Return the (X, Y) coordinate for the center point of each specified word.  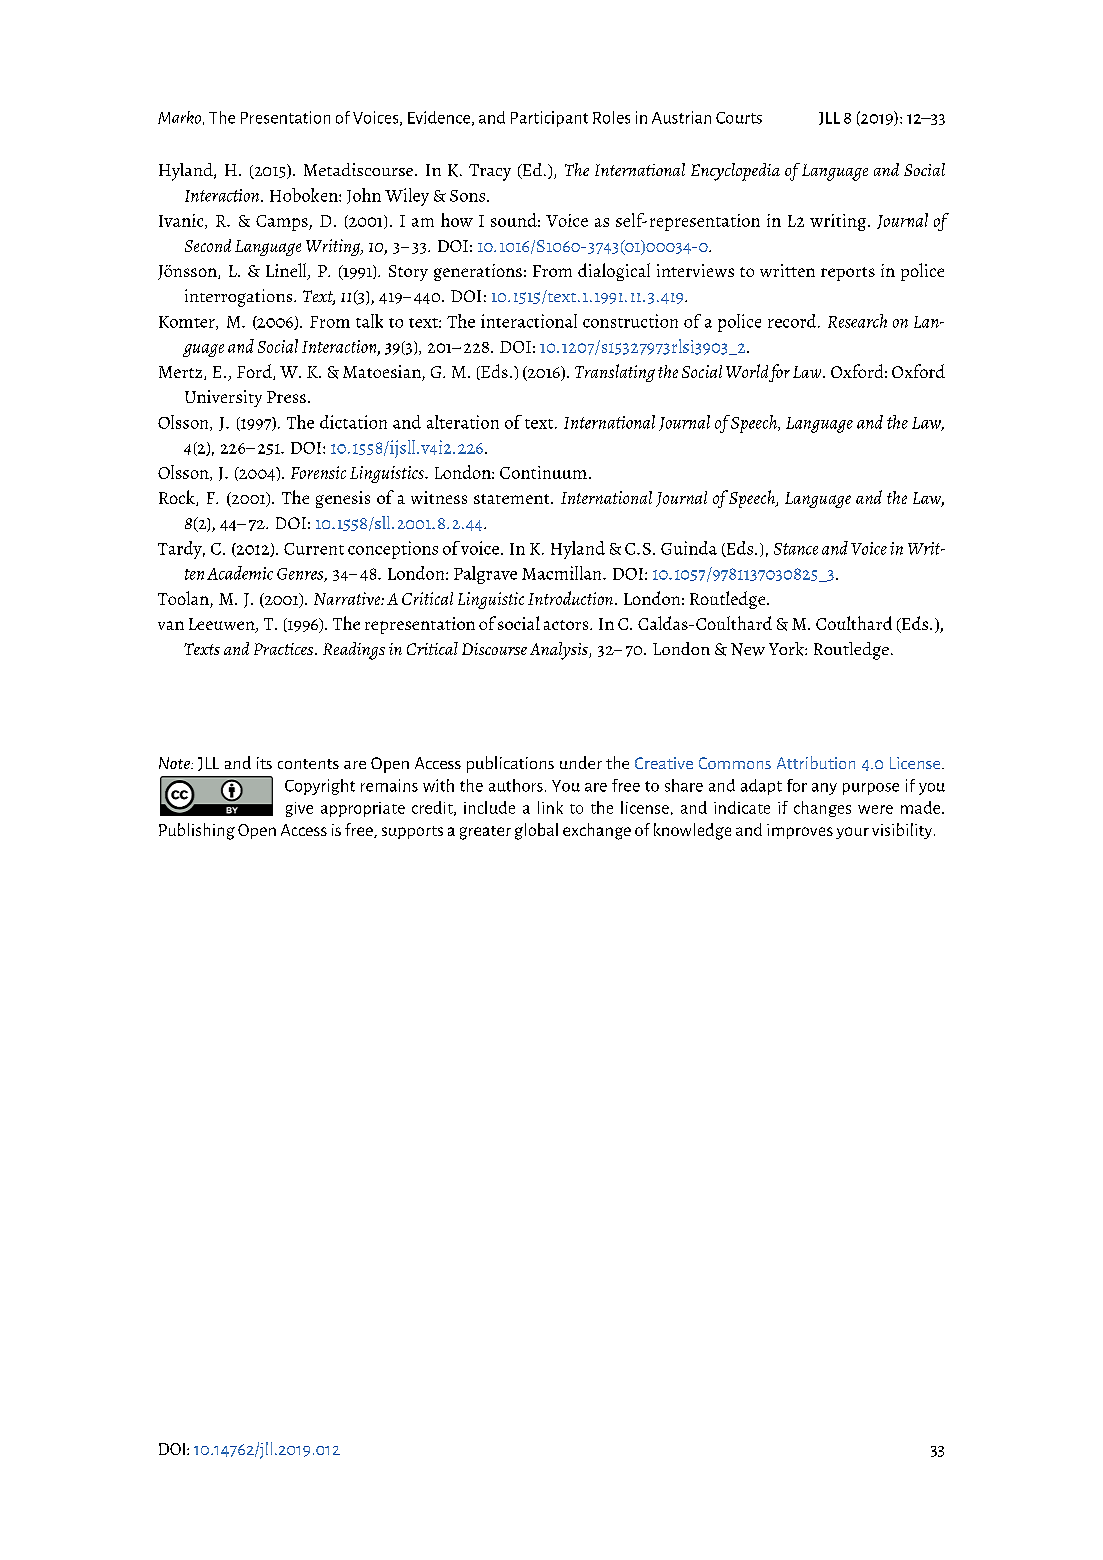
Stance (796, 549)
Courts (739, 118)
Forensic (318, 472)
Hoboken (305, 195)
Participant (549, 119)
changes (822, 809)
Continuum (543, 472)
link (550, 807)
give (299, 809)
